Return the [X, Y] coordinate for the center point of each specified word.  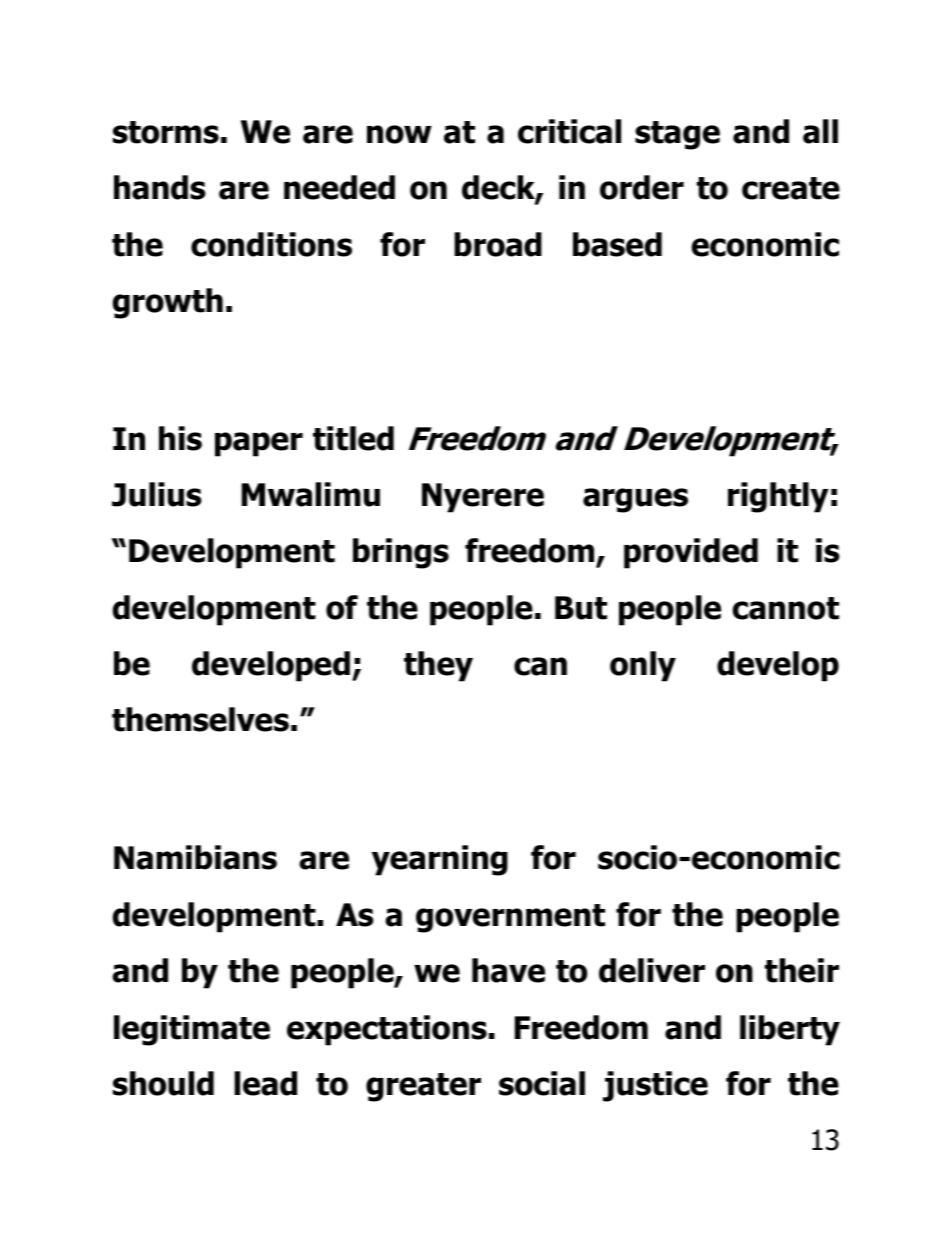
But [581, 608]
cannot [785, 608]
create [791, 188]
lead [265, 1083]
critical [569, 131]
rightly [778, 497]
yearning [440, 860]
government [510, 918]
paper [259, 444]
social [542, 1083]
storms [166, 132]
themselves [200, 719]
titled [353, 438]
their [802, 970]
